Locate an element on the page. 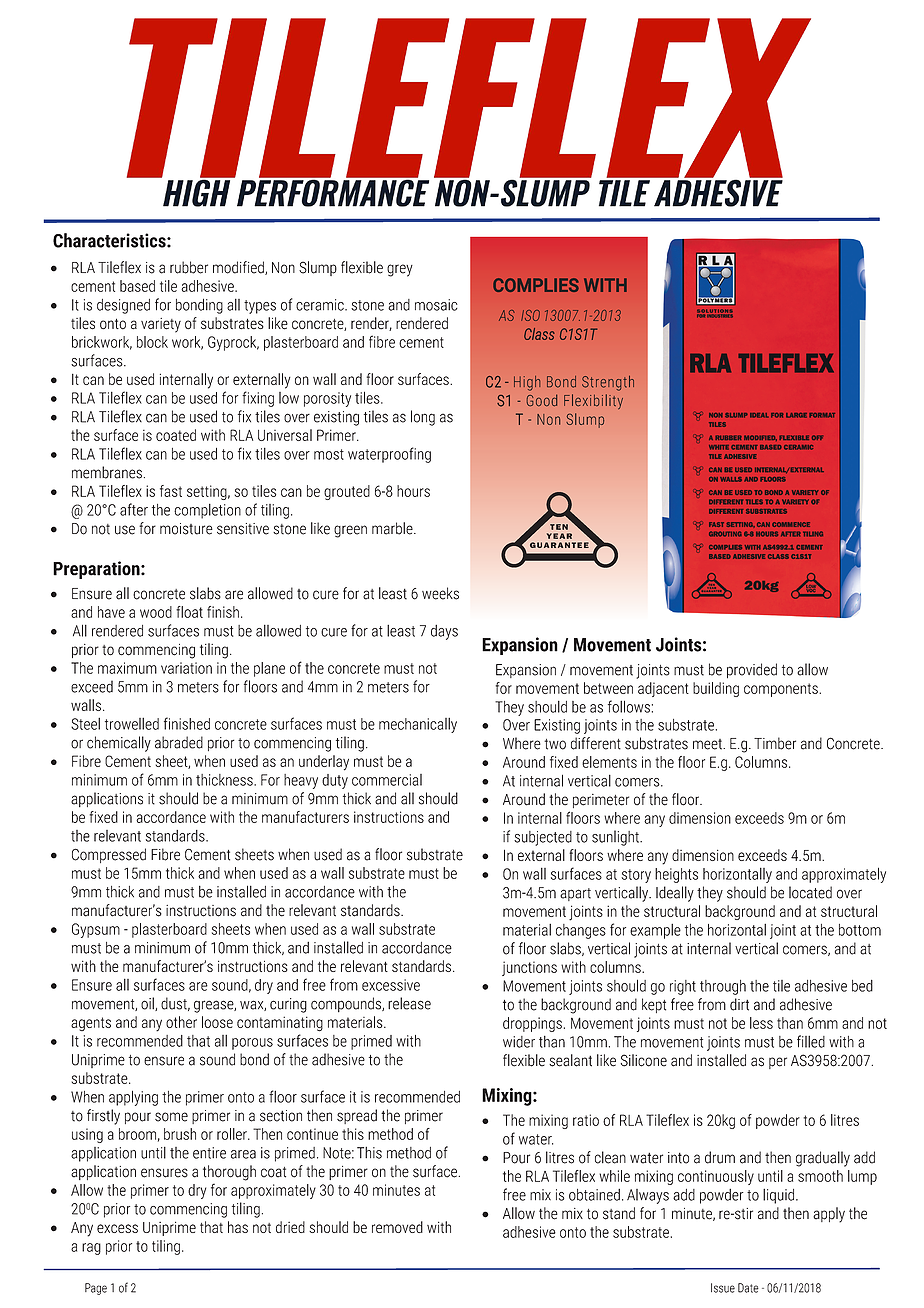 This document has width=924, height=1308. less is located at coordinates (761, 1023).
